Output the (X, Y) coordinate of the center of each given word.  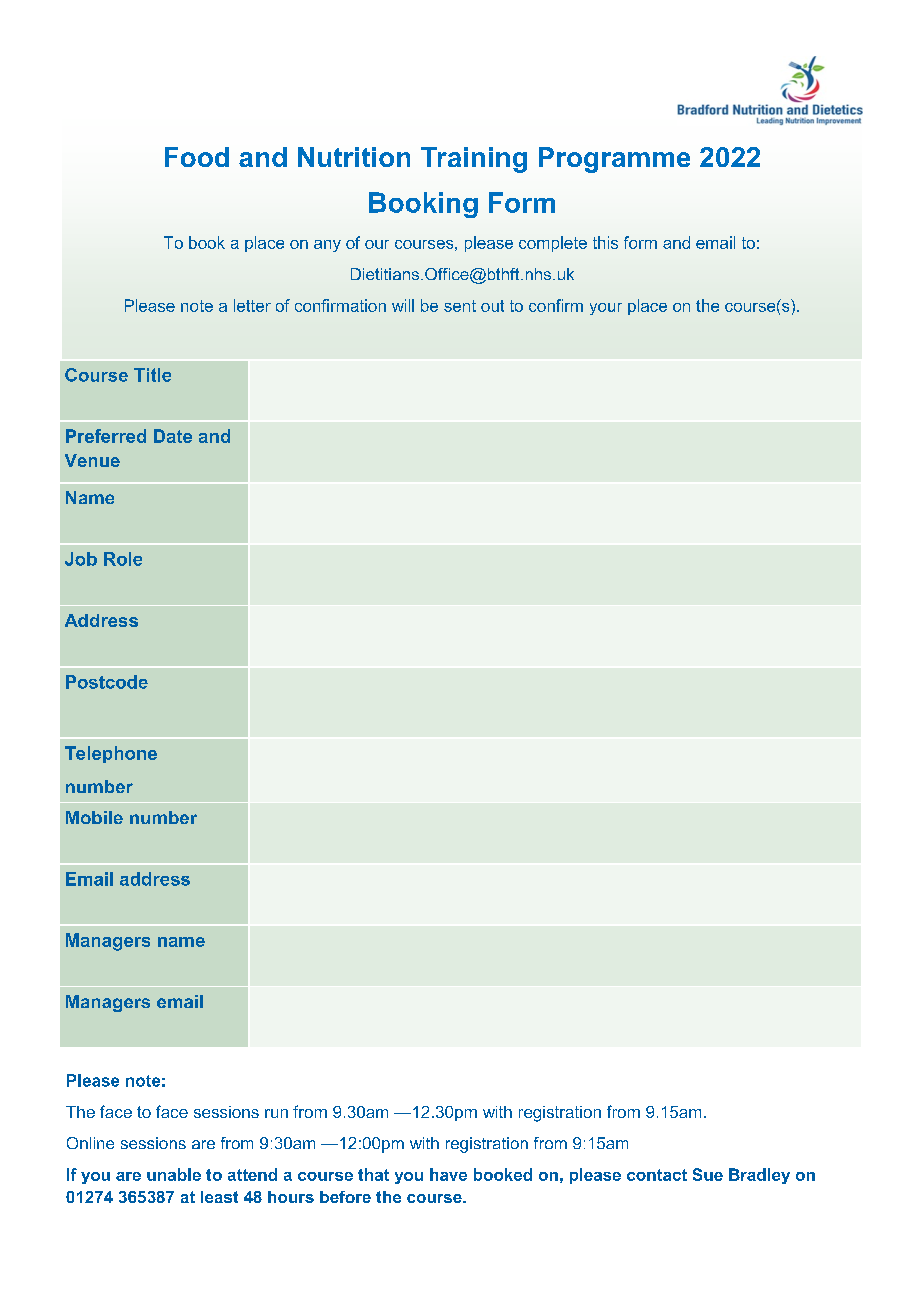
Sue (708, 1174)
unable (174, 1174)
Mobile (94, 817)
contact (657, 1175)
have (448, 1174)
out (492, 306)
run (276, 1113)
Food (197, 157)
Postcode (107, 682)
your (606, 309)
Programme (614, 160)
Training (474, 160)
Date (173, 436)
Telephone (111, 754)
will (403, 305)
